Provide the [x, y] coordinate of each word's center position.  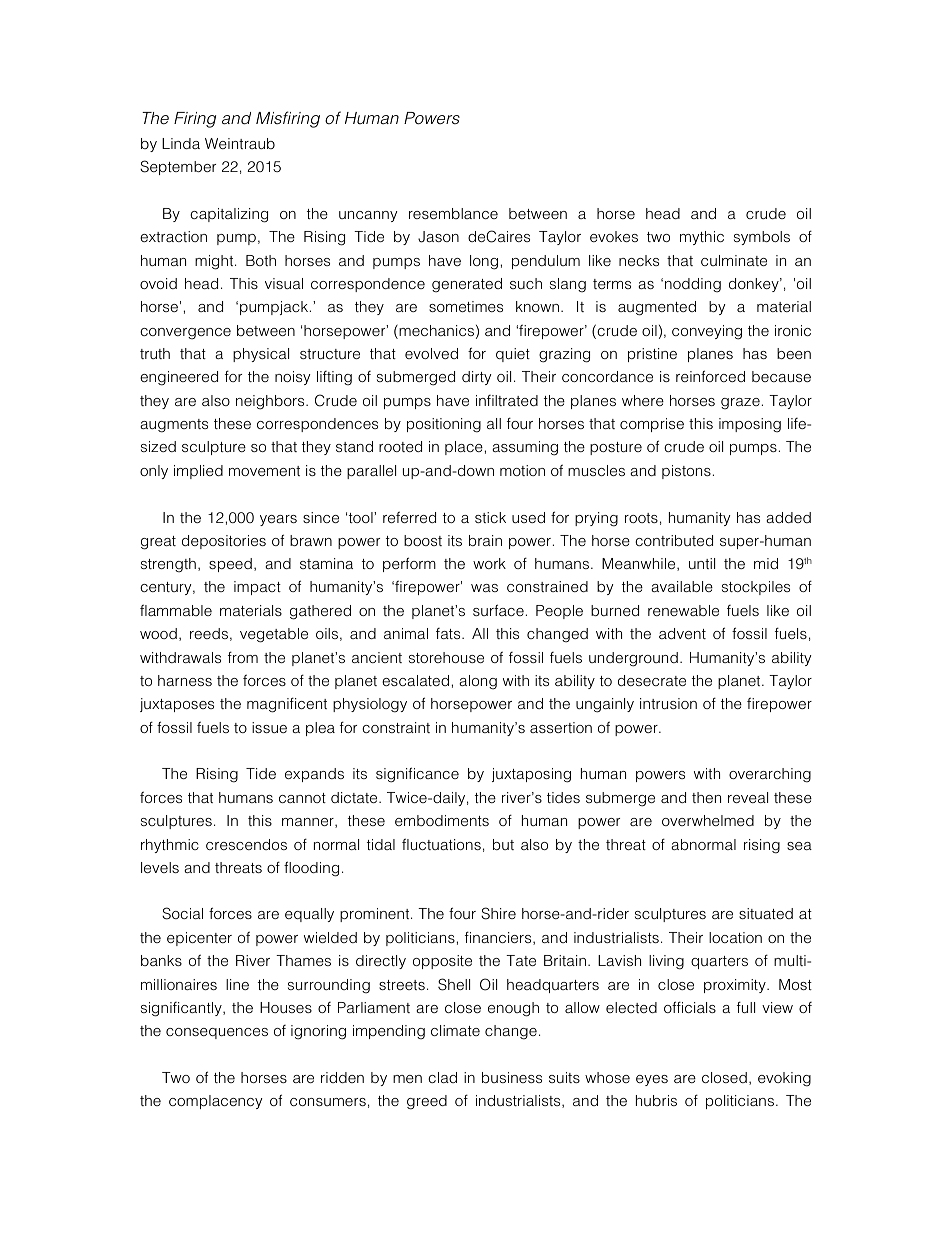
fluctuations [441, 844]
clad [442, 1077]
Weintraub [240, 143]
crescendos [246, 844]
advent [682, 633]
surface [498, 610]
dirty [476, 378]
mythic [702, 238]
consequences [217, 1033]
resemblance [453, 213]
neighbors [271, 402]
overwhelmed [708, 820]
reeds [209, 633]
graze [740, 404]
